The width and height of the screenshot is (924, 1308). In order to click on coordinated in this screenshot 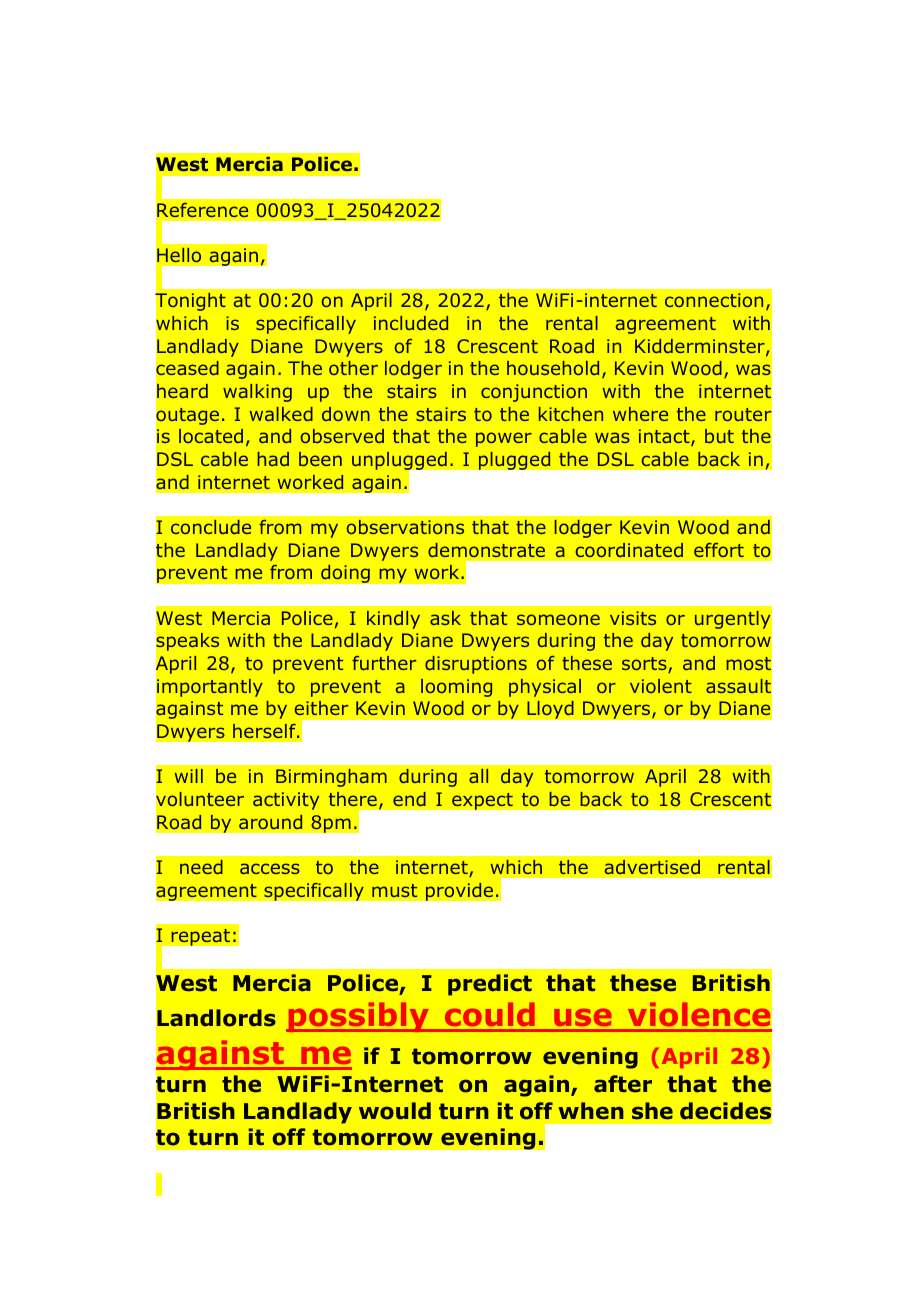, I will do `click(629, 550)`.
